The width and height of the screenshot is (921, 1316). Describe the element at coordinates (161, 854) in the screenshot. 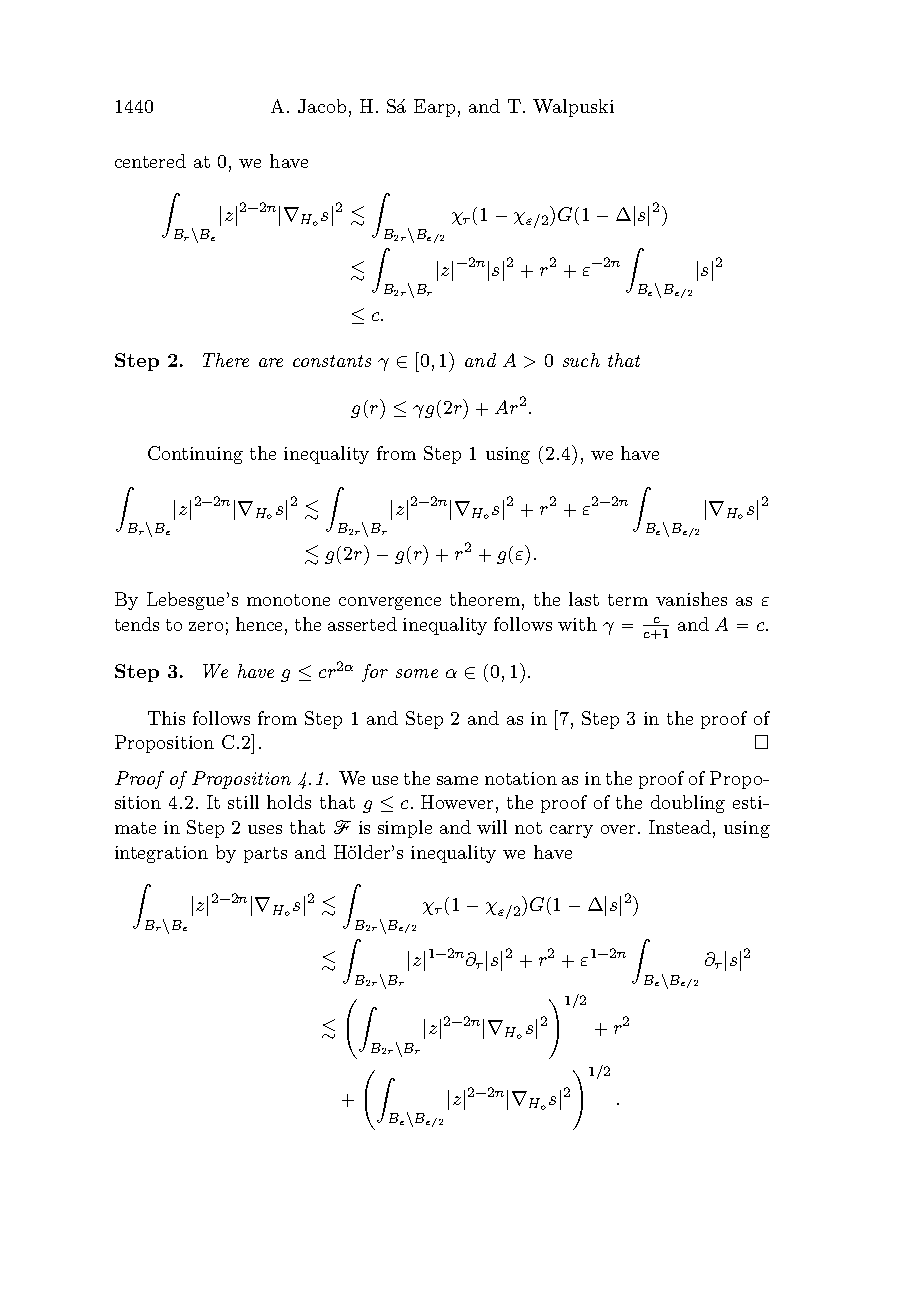

I see `integration` at that location.
